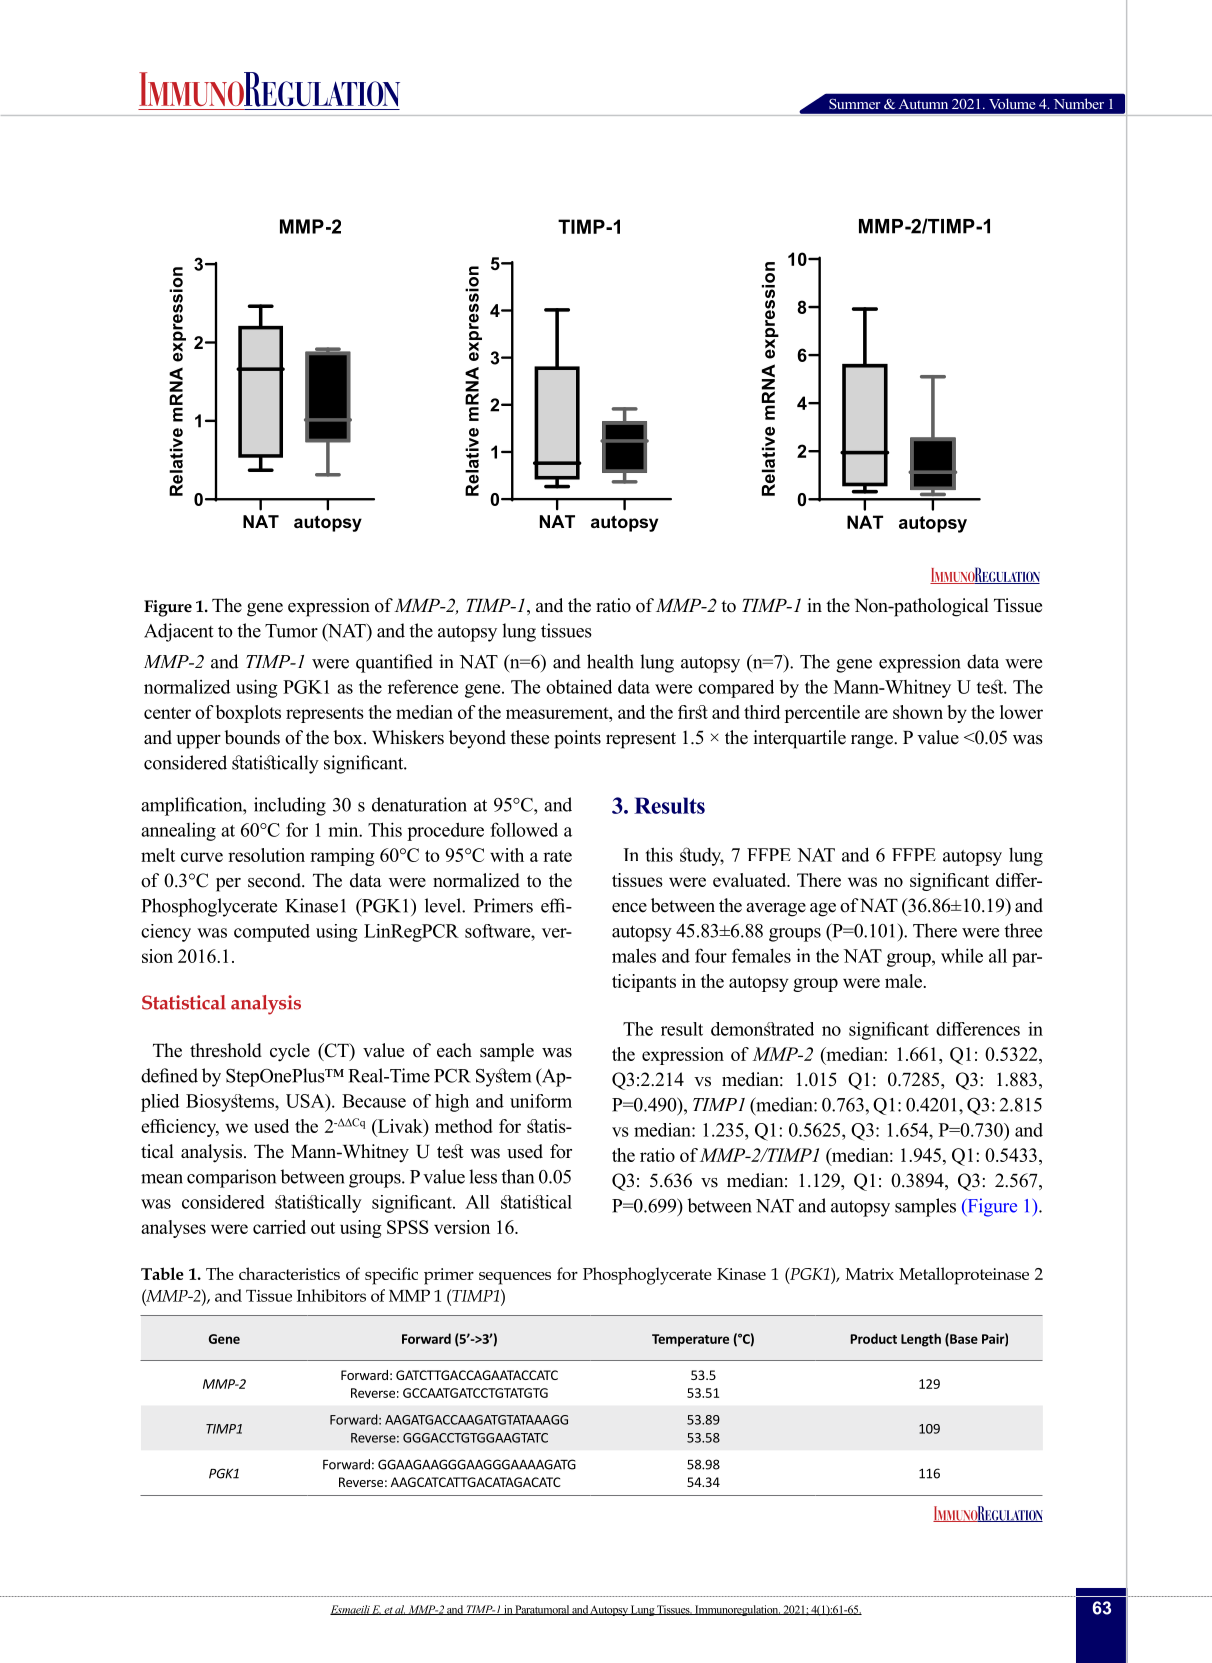  Describe the element at coordinates (962, 955) in the screenshot. I see `while` at that location.
